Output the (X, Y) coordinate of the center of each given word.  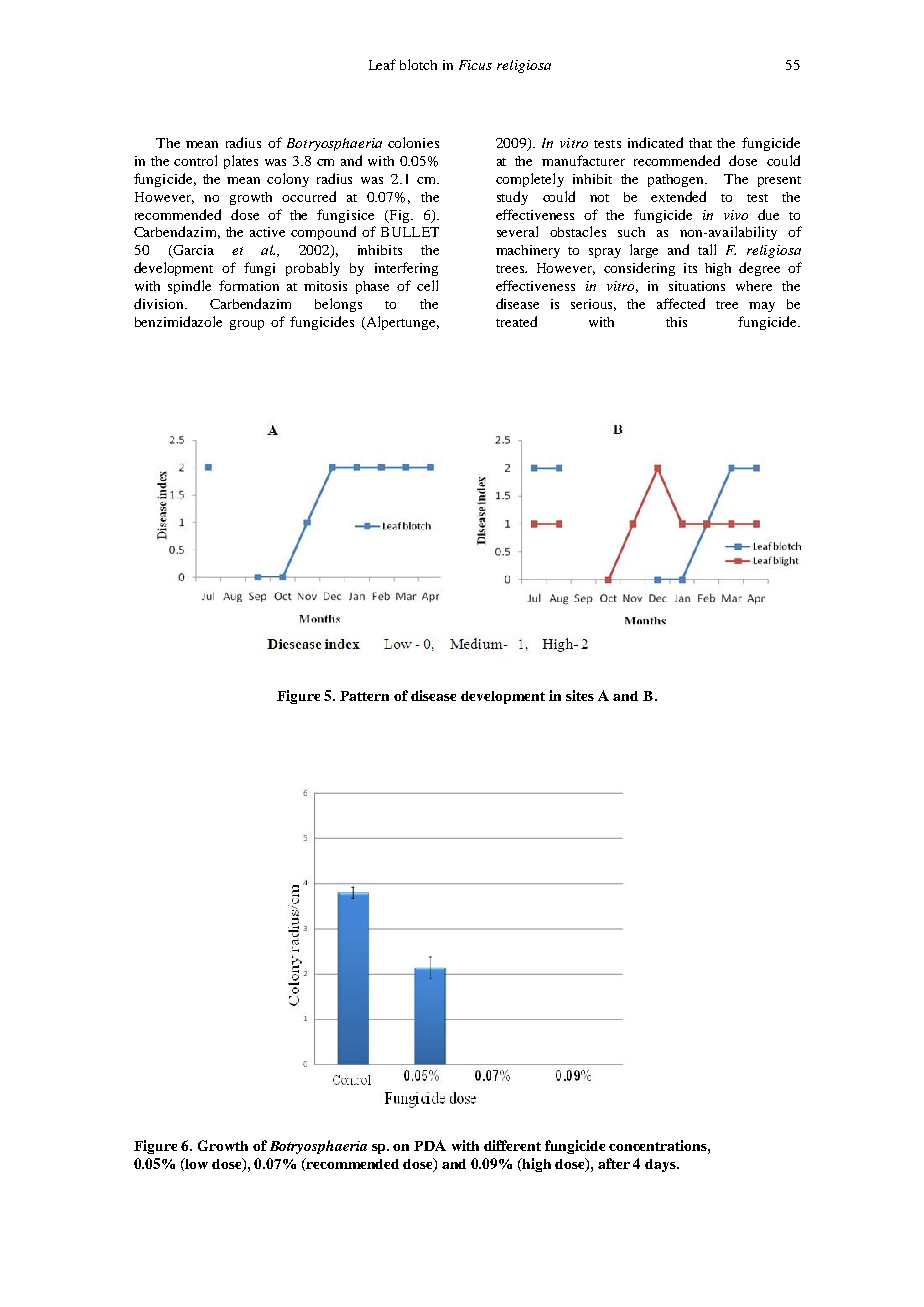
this (676, 322)
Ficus (475, 65)
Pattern (364, 696)
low (196, 1163)
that (700, 143)
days (661, 1165)
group (247, 325)
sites (580, 695)
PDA (430, 1145)
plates (241, 162)
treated (516, 321)
